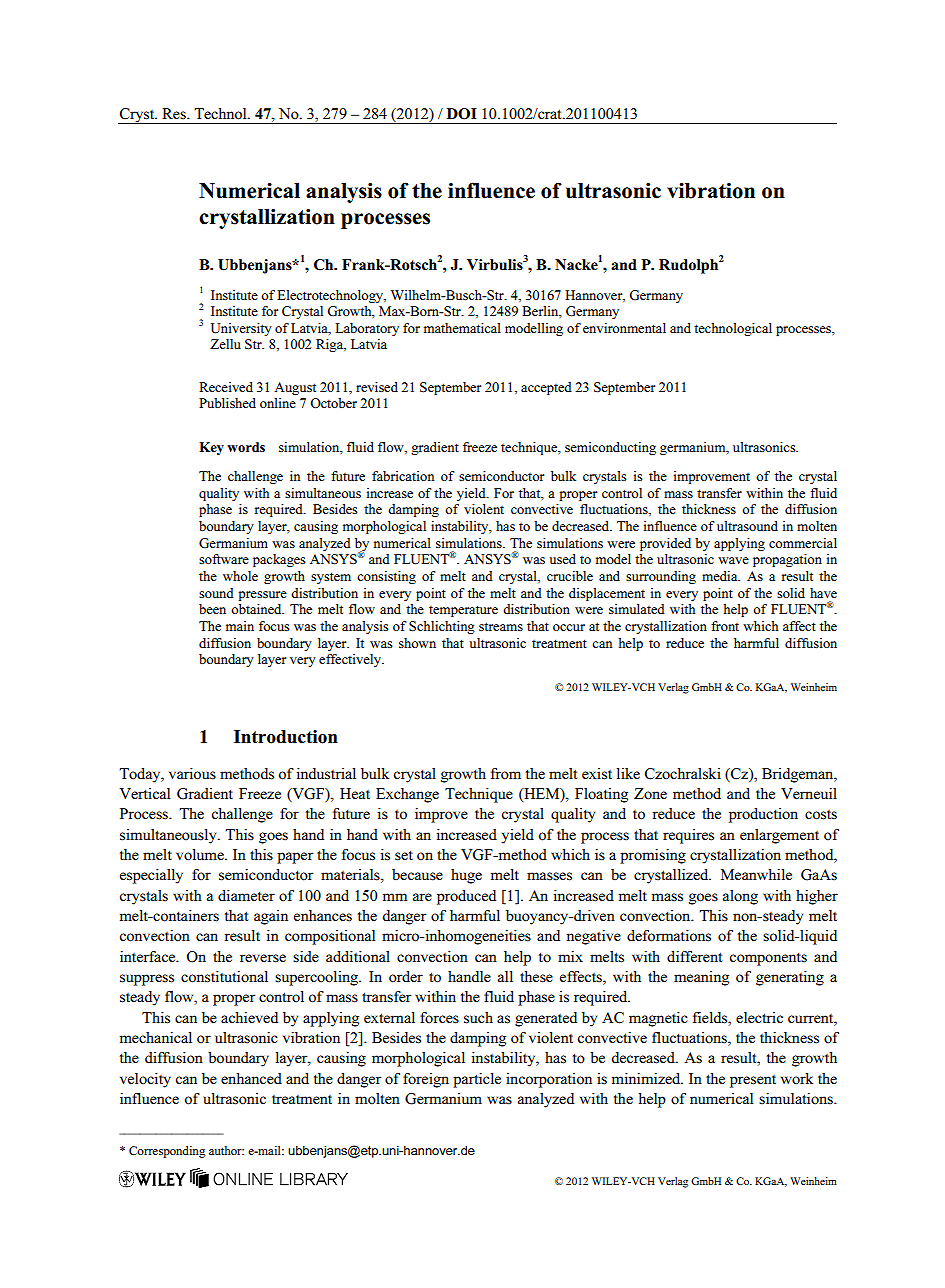 Image resolution: width=945 pixels, height=1288 pixels. What do you see at coordinates (501, 626) in the page?
I see `streams` at bounding box center [501, 626].
